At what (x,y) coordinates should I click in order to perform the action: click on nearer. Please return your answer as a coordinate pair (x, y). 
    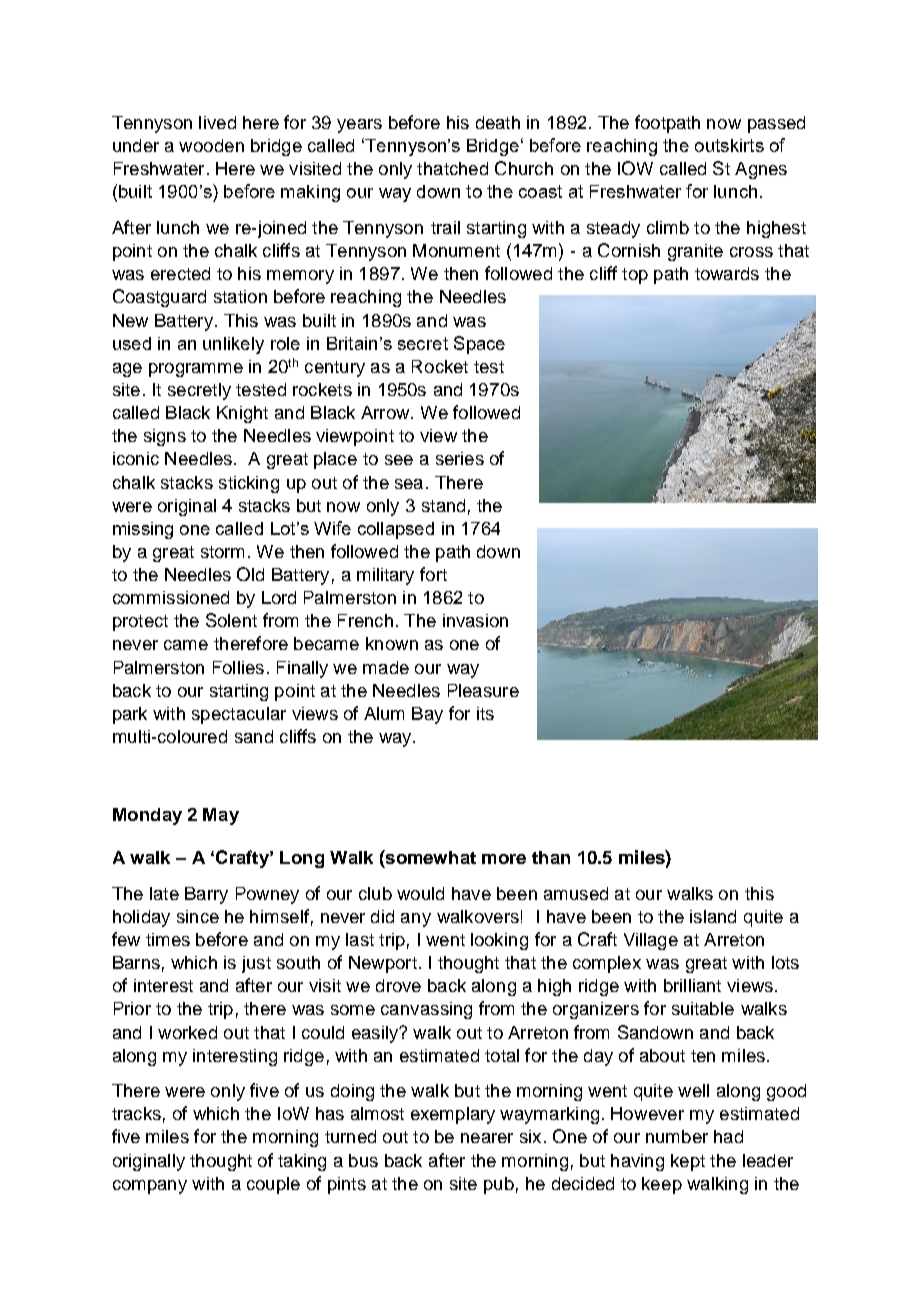
    Looking at the image, I should click on (487, 1138).
